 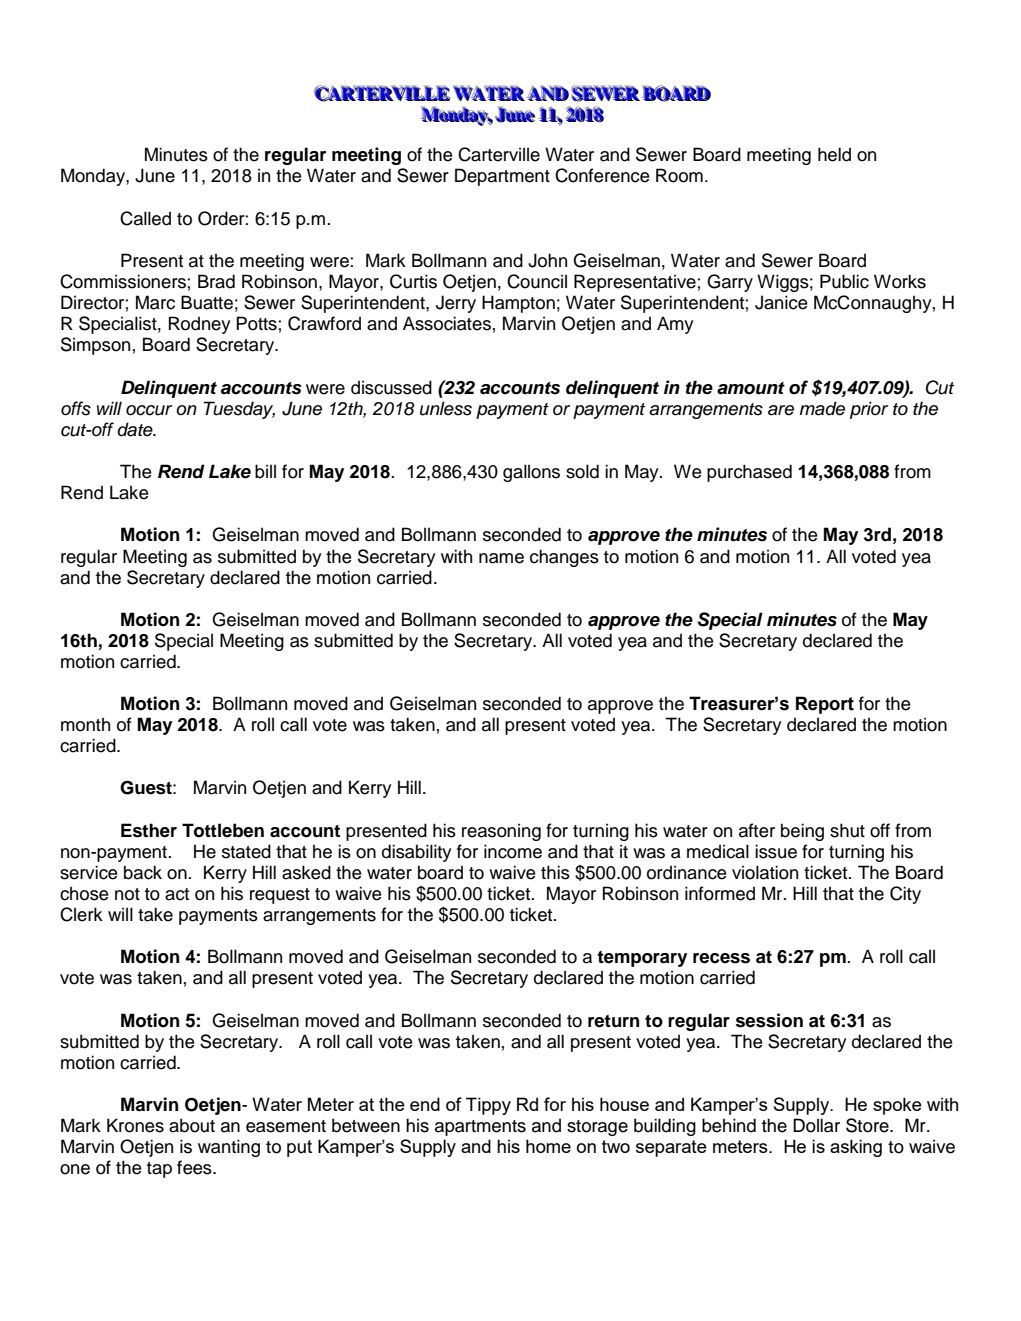 What do you see at coordinates (501, 558) in the screenshot?
I see `name` at bounding box center [501, 558].
